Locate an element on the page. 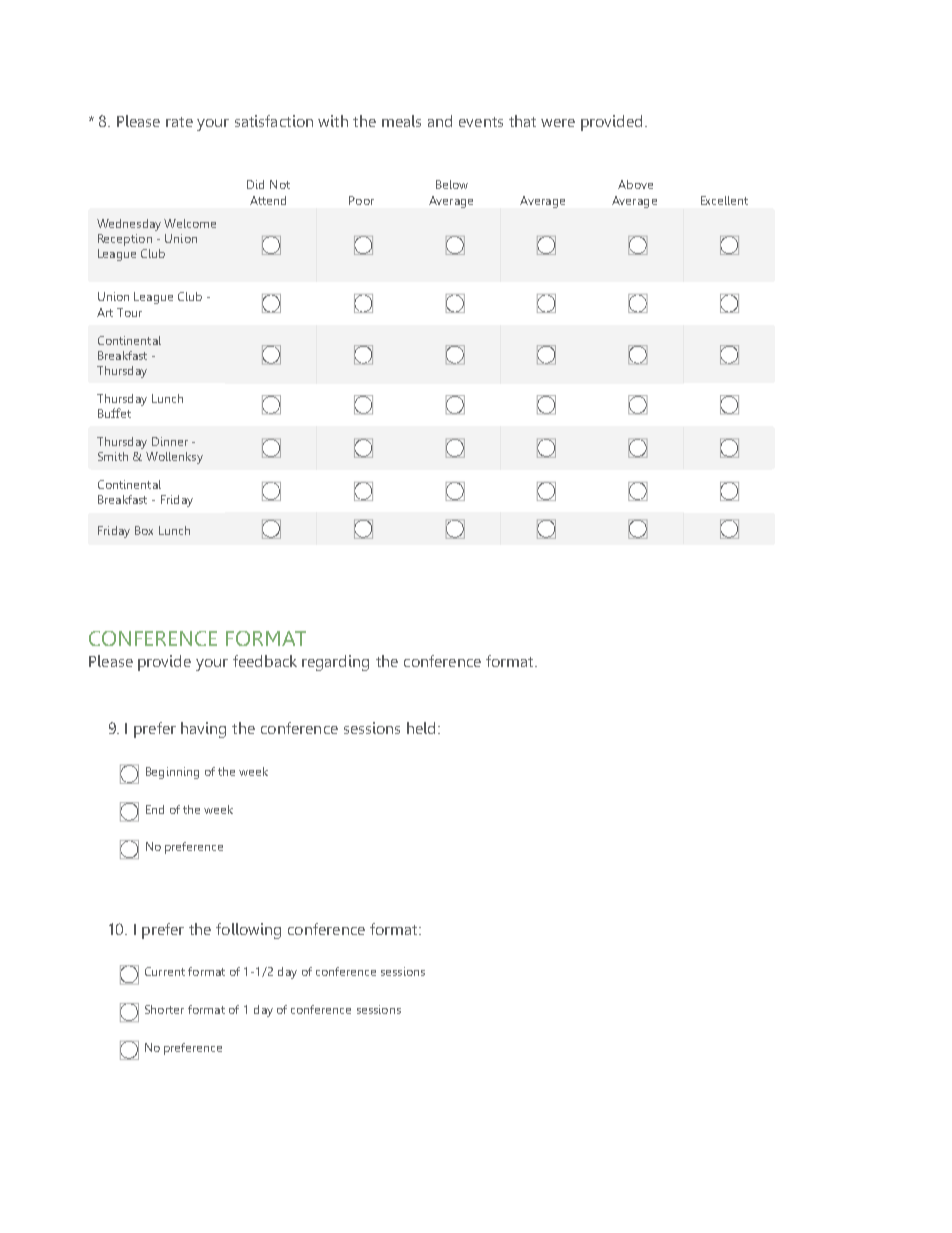 This image has width=952, height=1233. FORMAT is located at coordinates (266, 638).
